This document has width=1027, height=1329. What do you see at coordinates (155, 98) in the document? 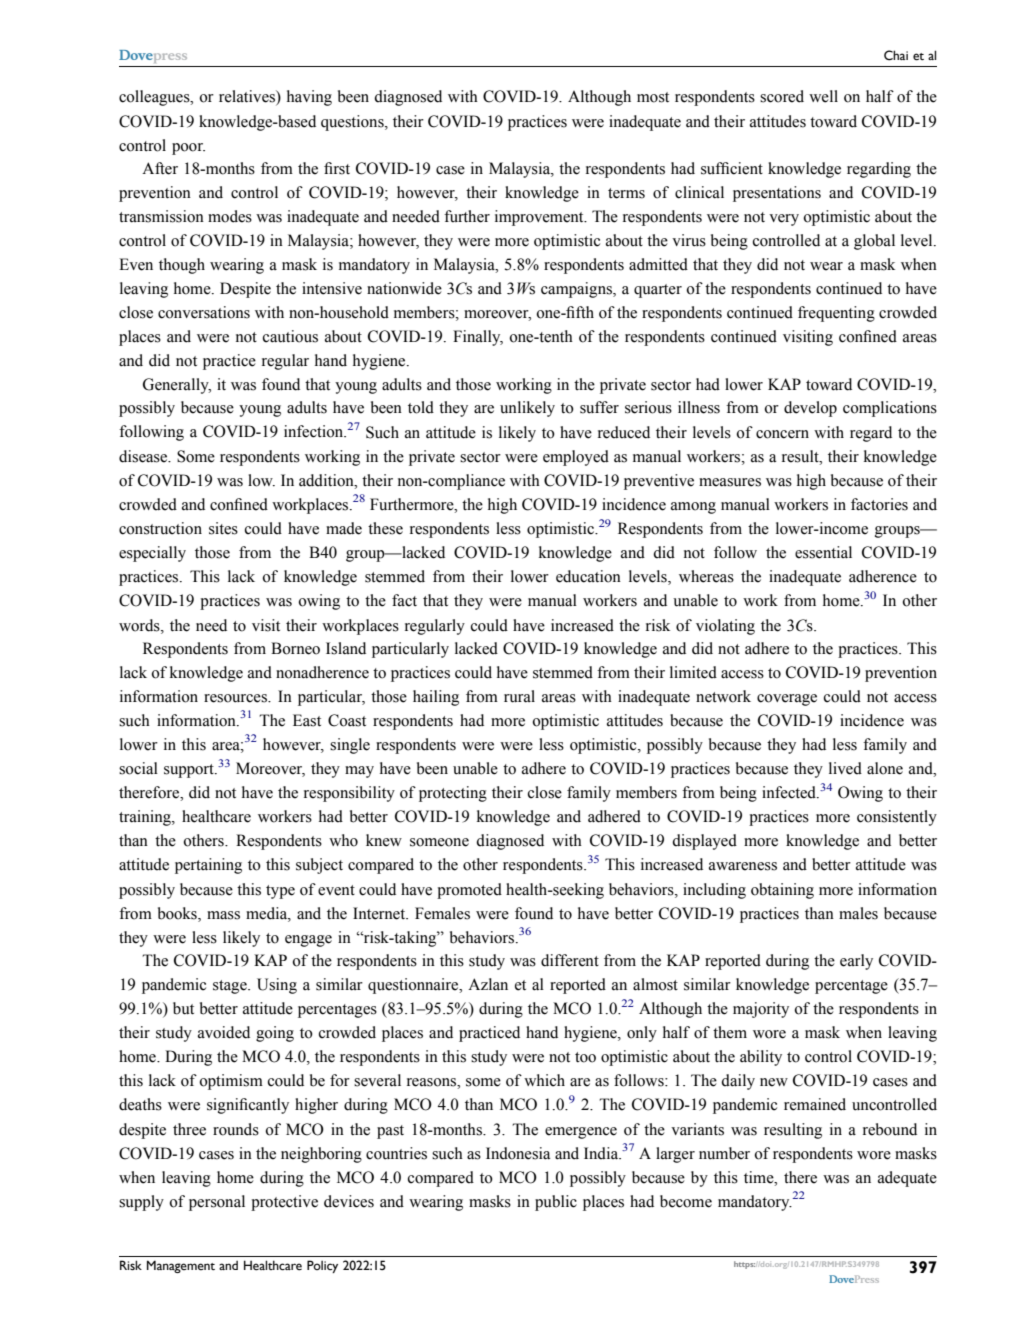
I see `colleagues` at bounding box center [155, 98].
